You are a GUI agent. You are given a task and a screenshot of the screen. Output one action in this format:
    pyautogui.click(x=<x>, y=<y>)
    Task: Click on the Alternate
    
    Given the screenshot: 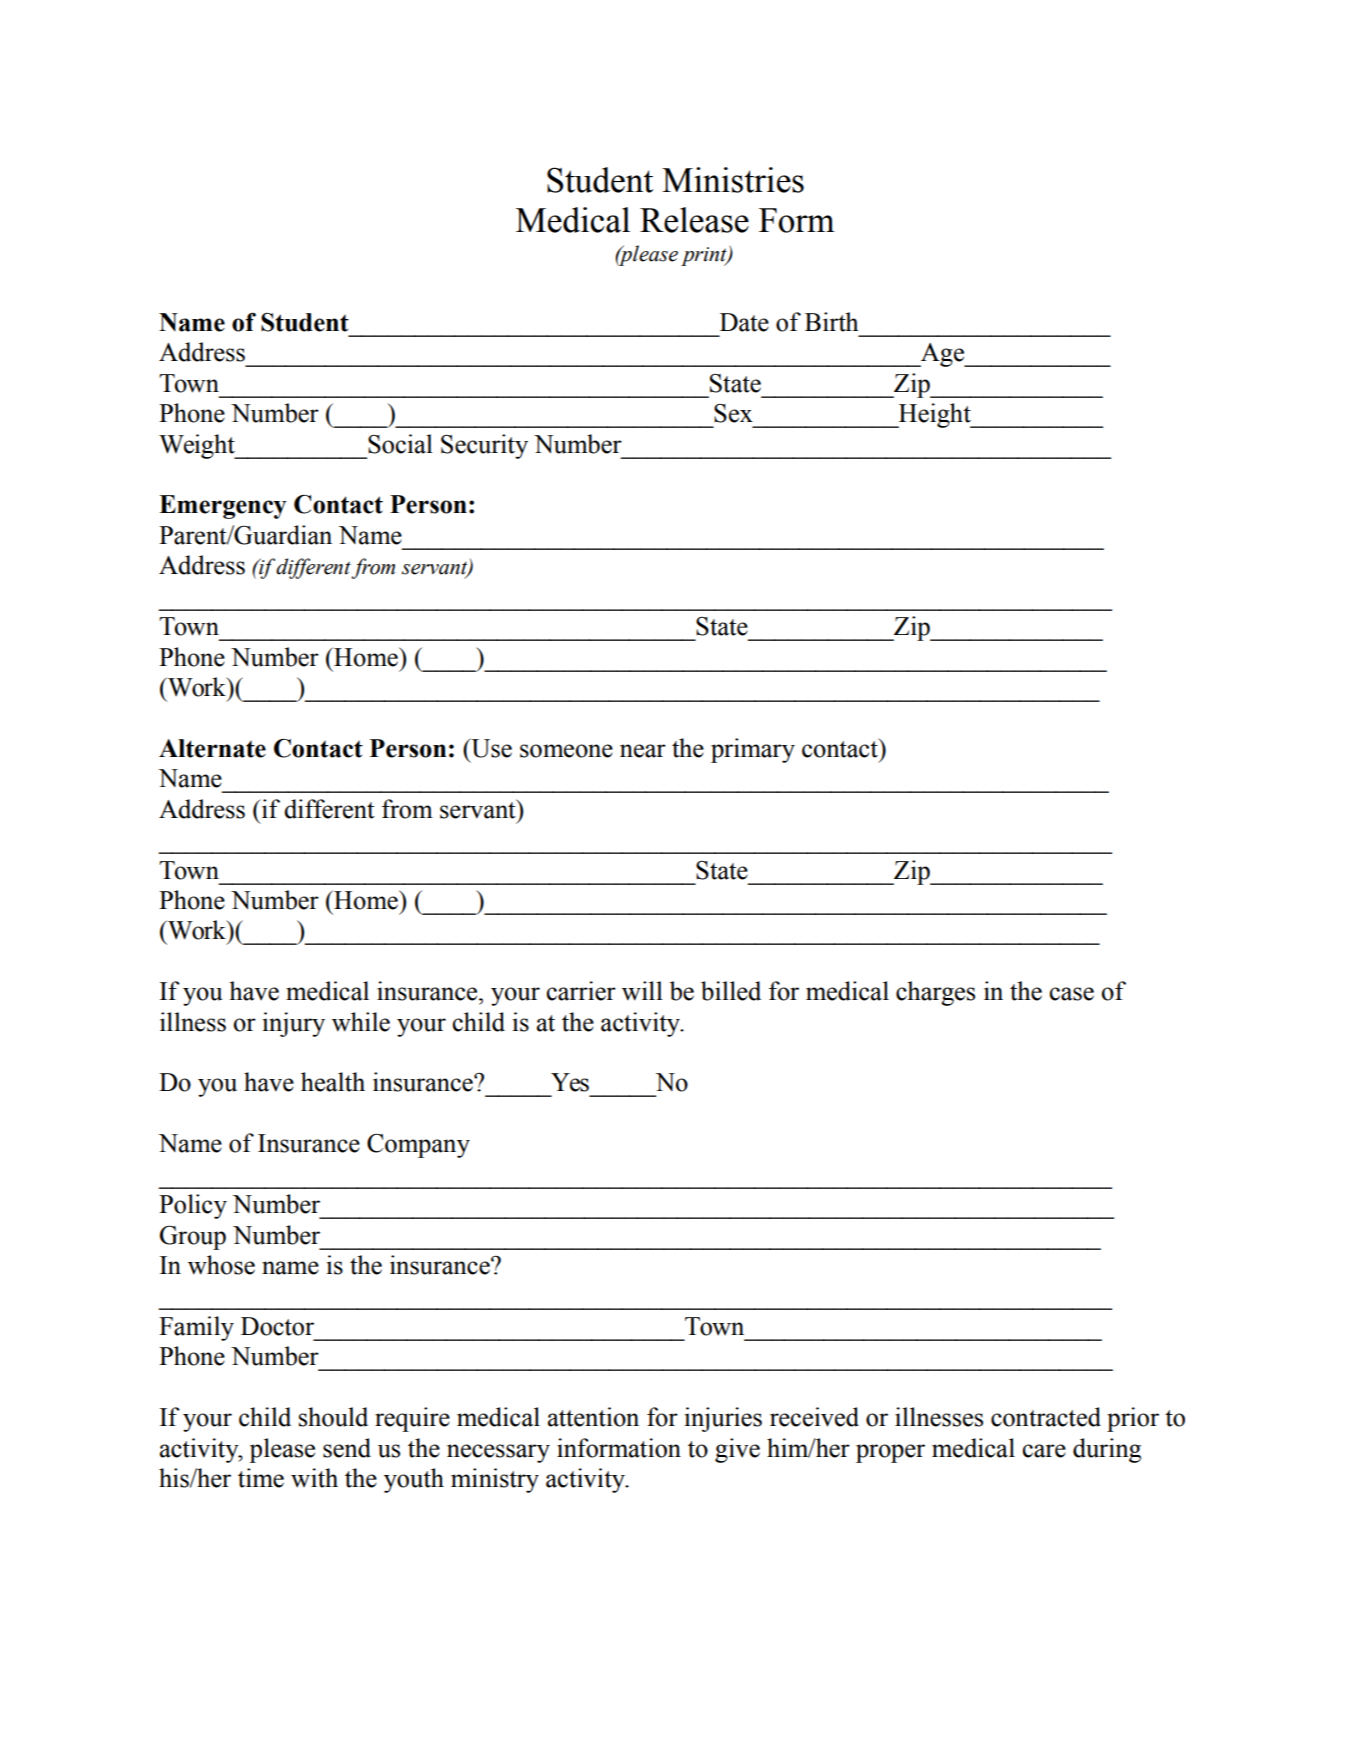 What is the action you would take?
    pyautogui.click(x=212, y=748)
